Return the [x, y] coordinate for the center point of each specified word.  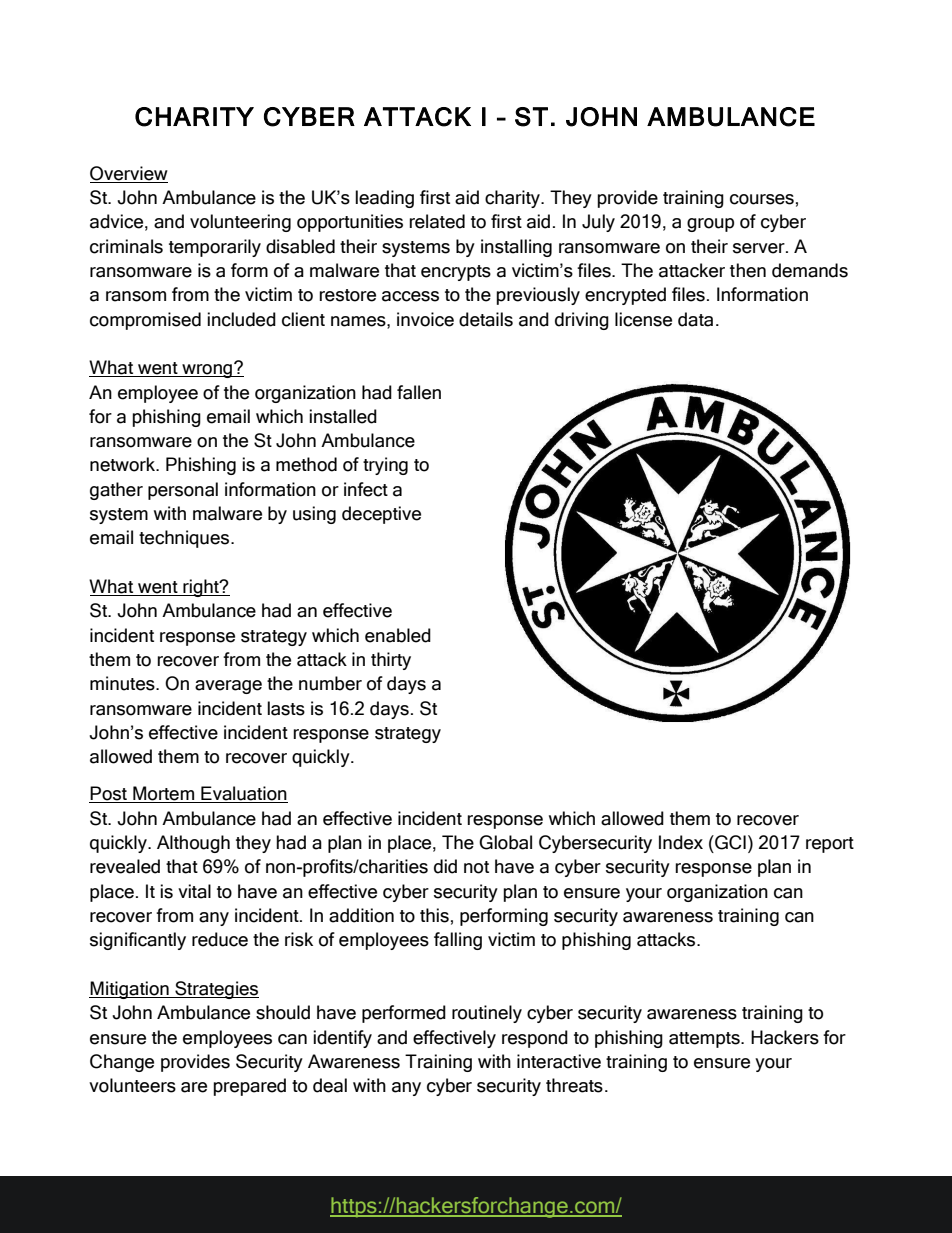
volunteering [240, 223]
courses [762, 199]
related [437, 221]
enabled [398, 635]
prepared [249, 1087]
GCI [729, 842]
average [228, 687]
